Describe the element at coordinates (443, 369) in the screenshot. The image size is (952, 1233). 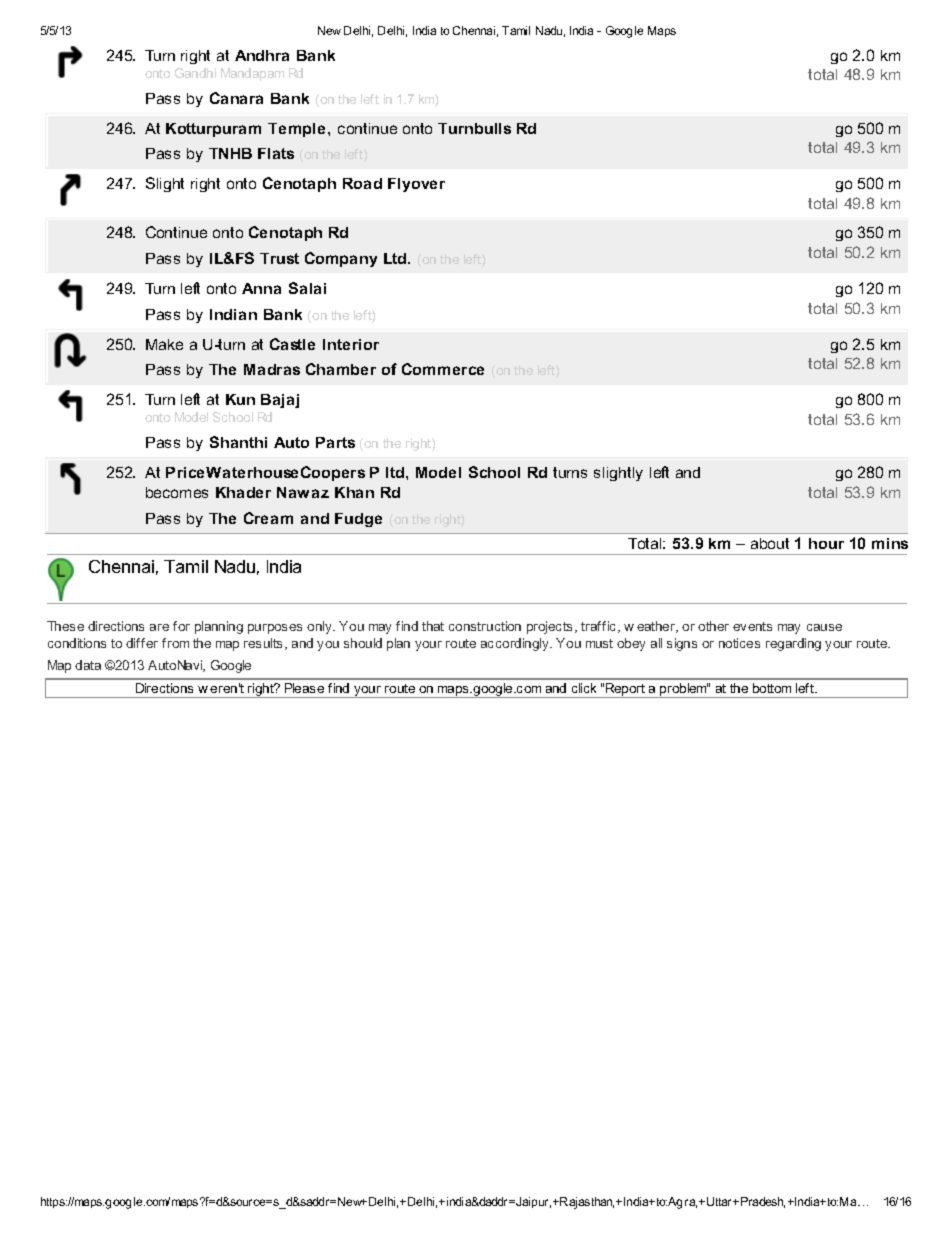
I see `Commerce` at that location.
